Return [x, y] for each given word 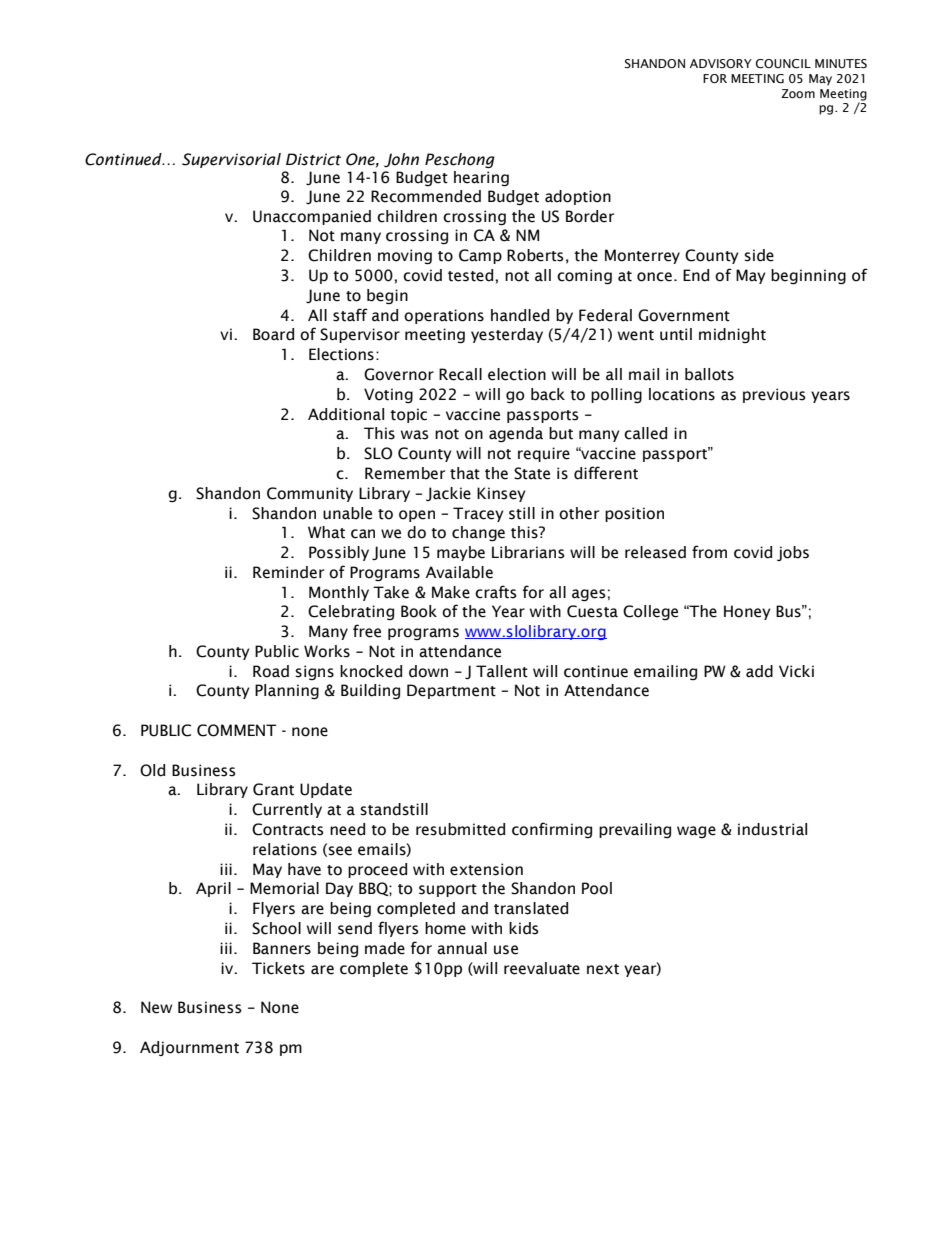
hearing [481, 179]
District [313, 159]
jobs [793, 553]
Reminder [288, 572]
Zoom [798, 93]
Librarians [528, 552]
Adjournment [189, 1048]
